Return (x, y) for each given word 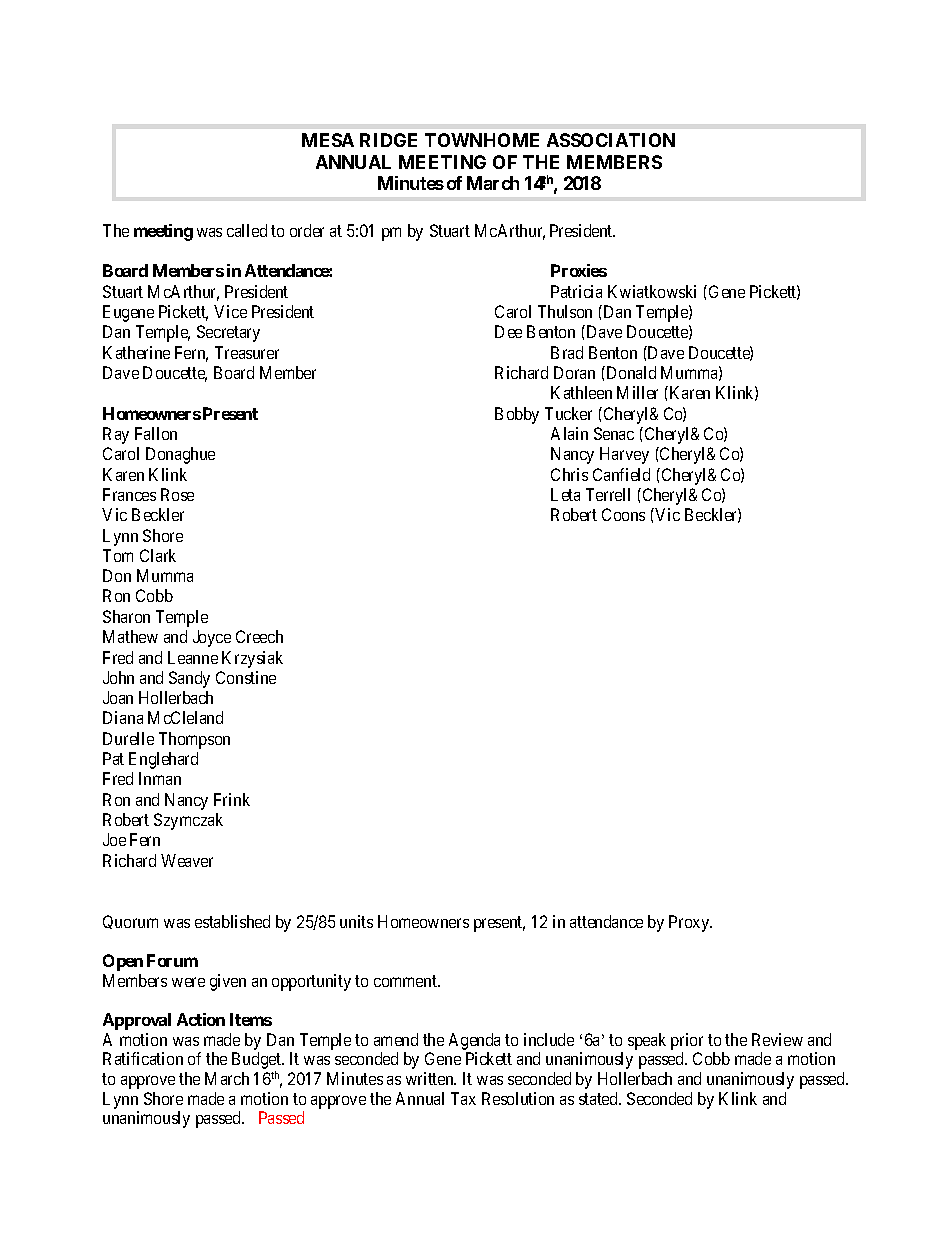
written (431, 1078)
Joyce (212, 638)
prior (687, 1041)
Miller (637, 392)
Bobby (517, 415)
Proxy (690, 923)
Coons (623, 514)
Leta (565, 494)
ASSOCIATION (611, 140)
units (356, 921)
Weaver (187, 860)
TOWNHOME (482, 140)
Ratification (143, 1058)
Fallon (156, 433)
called (247, 230)
